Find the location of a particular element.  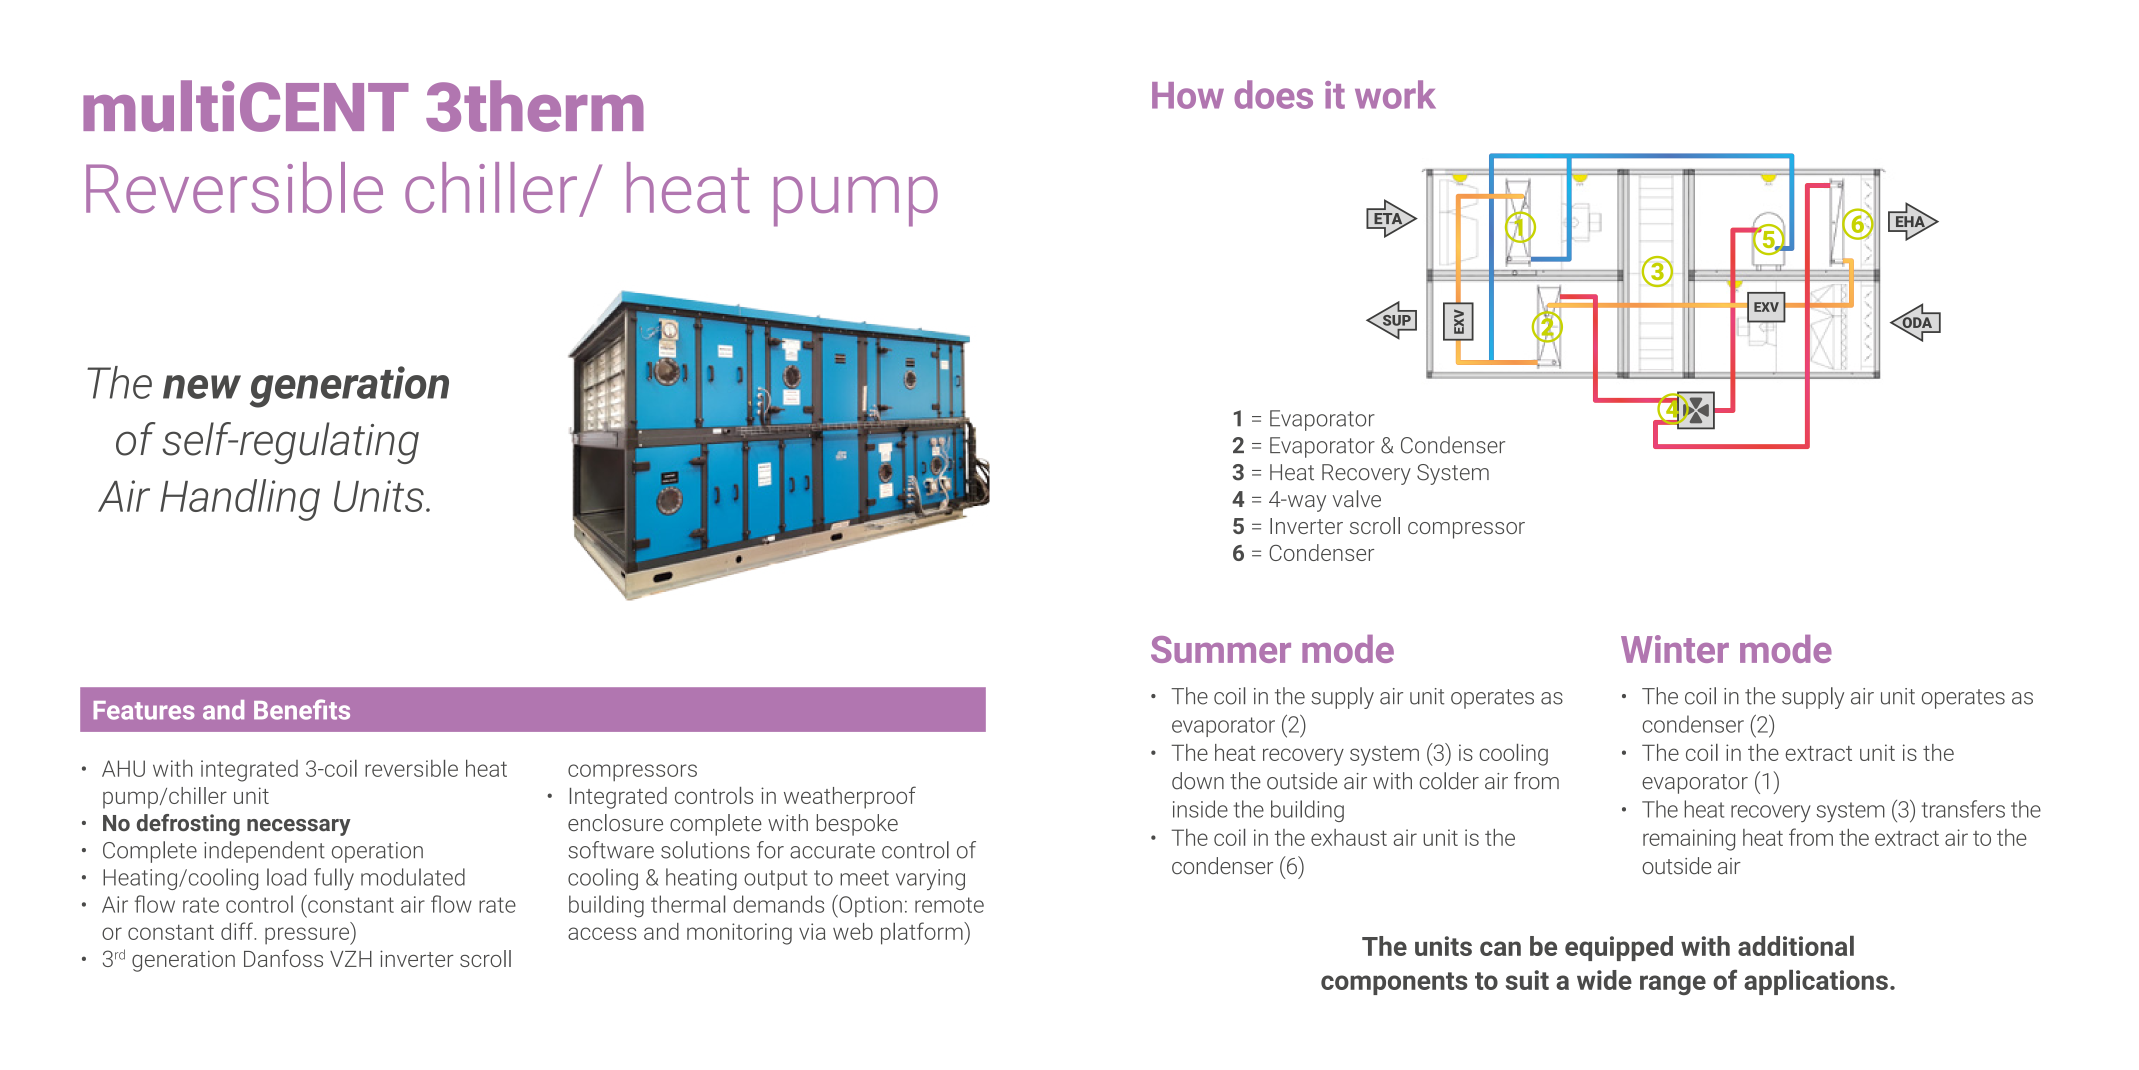

Danfoss is located at coordinates (283, 958).
